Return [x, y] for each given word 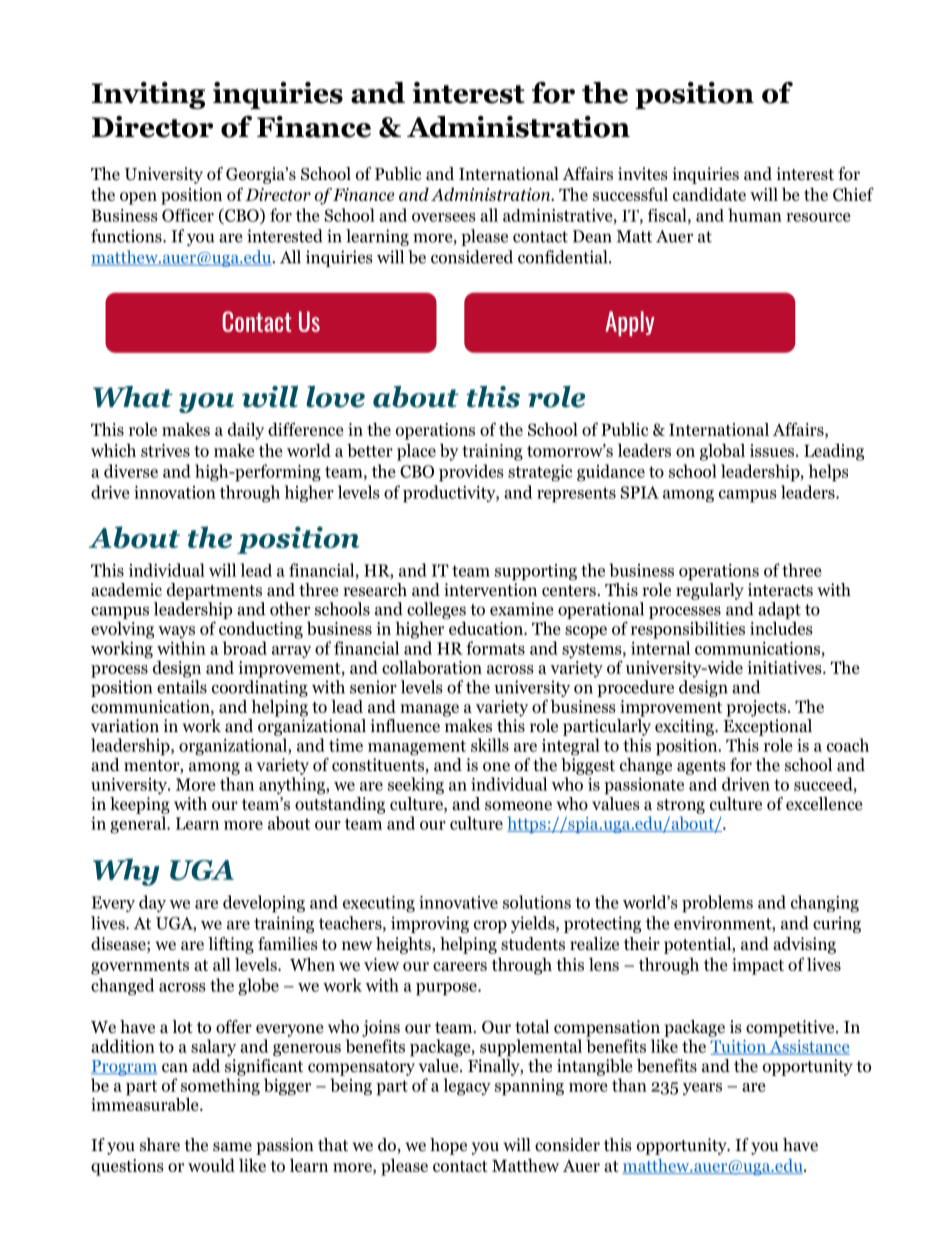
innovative [458, 902]
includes [781, 628]
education [487, 628]
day [152, 903]
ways [176, 632]
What [133, 397]
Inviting [148, 95]
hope [448, 1146]
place [416, 452]
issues [773, 450]
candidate [709, 194]
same [232, 1146]
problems [717, 904]
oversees [444, 217]
